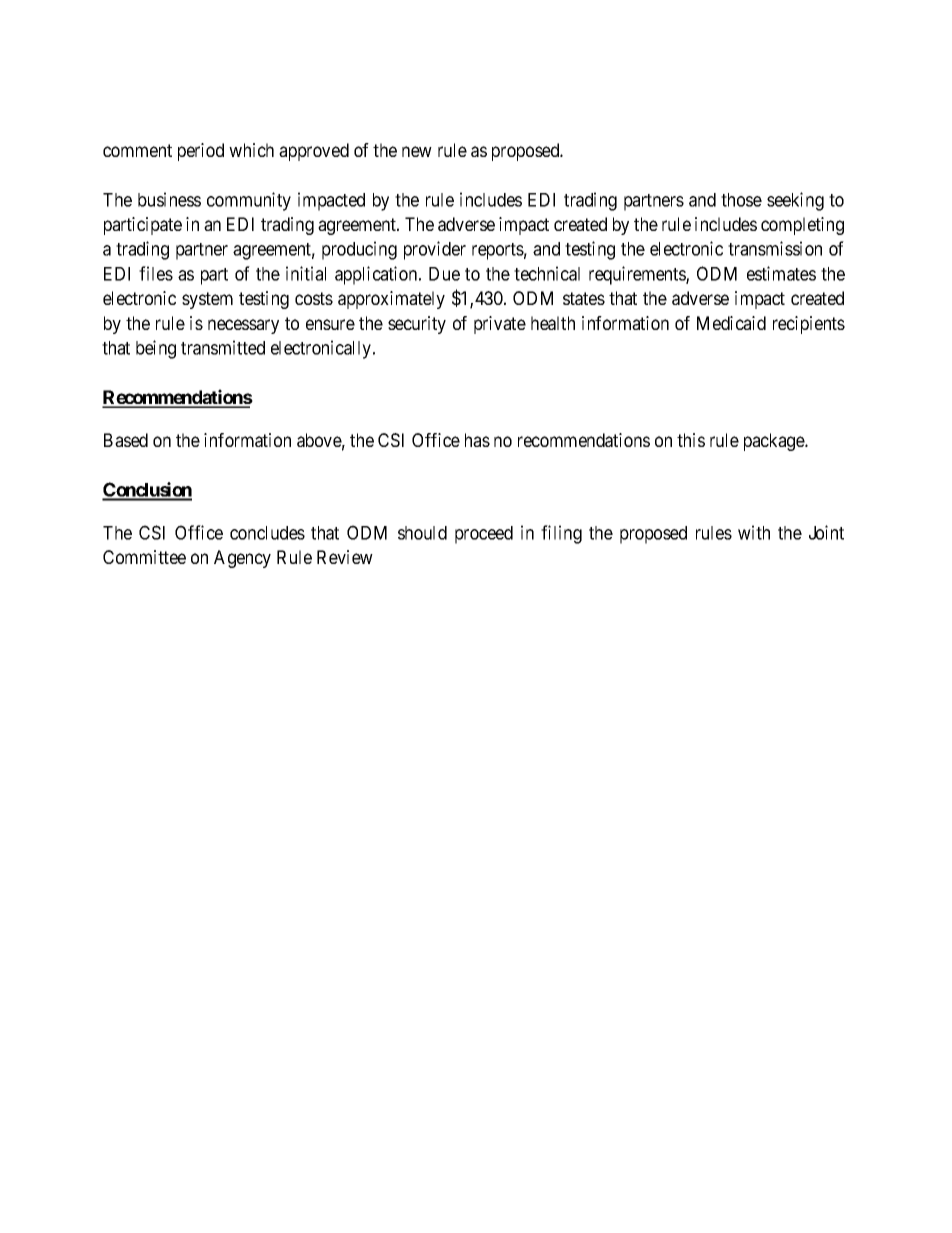 The image size is (952, 1233). I want to click on has, so click(477, 440).
